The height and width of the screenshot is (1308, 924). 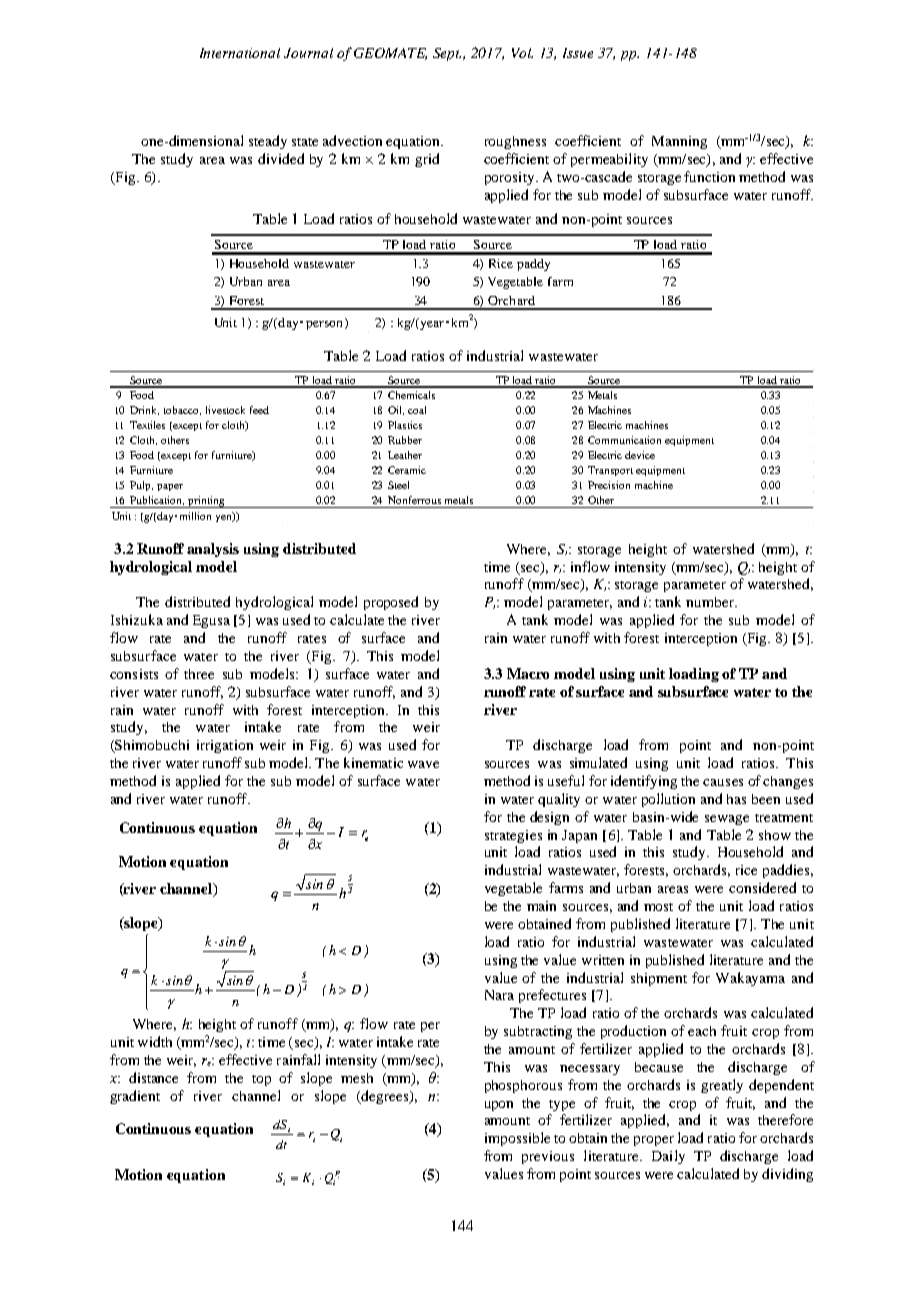 I want to click on number, so click(x=711, y=602).
